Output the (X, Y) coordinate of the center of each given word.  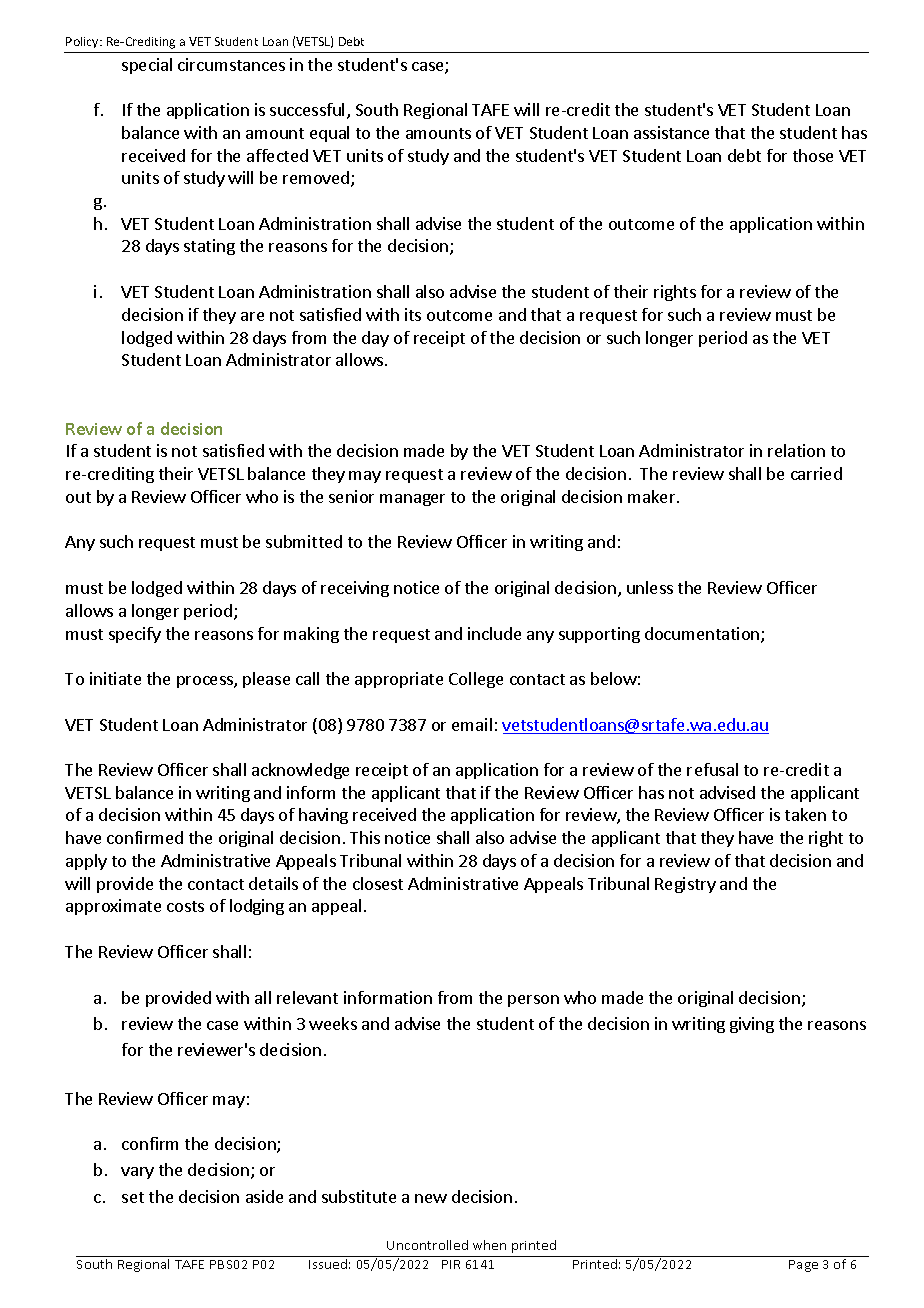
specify (135, 635)
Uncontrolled (427, 1245)
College (476, 680)
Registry (685, 885)
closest (378, 883)
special (147, 66)
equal (329, 134)
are (252, 316)
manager (412, 500)
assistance (671, 132)
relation (796, 450)
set (133, 1197)
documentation (703, 635)
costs (185, 906)
